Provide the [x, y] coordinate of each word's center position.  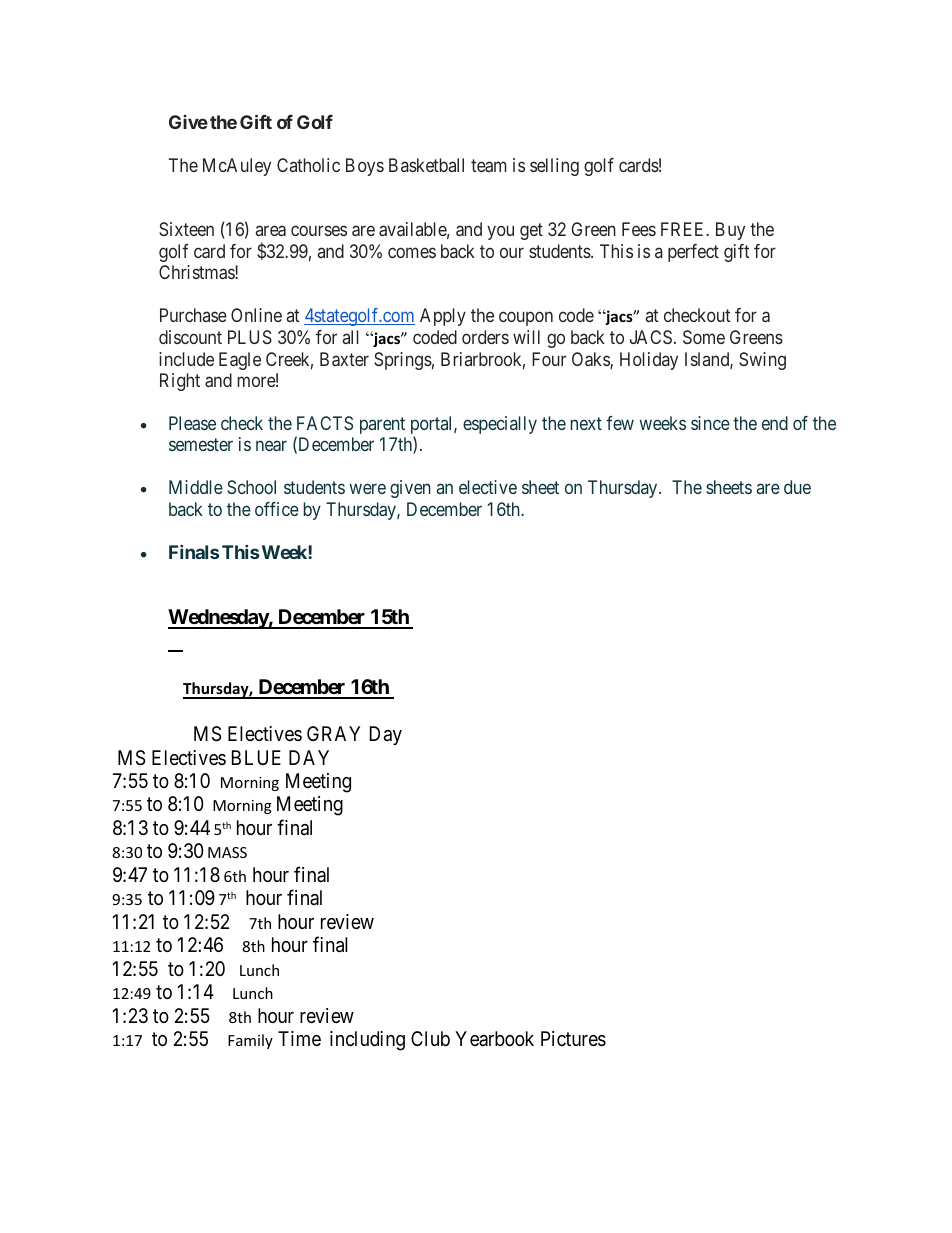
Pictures [573, 1039]
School [251, 487]
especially [500, 425]
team [489, 166]
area [271, 231]
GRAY [333, 733]
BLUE [256, 757]
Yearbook [494, 1038]
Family [250, 1041]
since [710, 423]
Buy [730, 231]
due [797, 487]
